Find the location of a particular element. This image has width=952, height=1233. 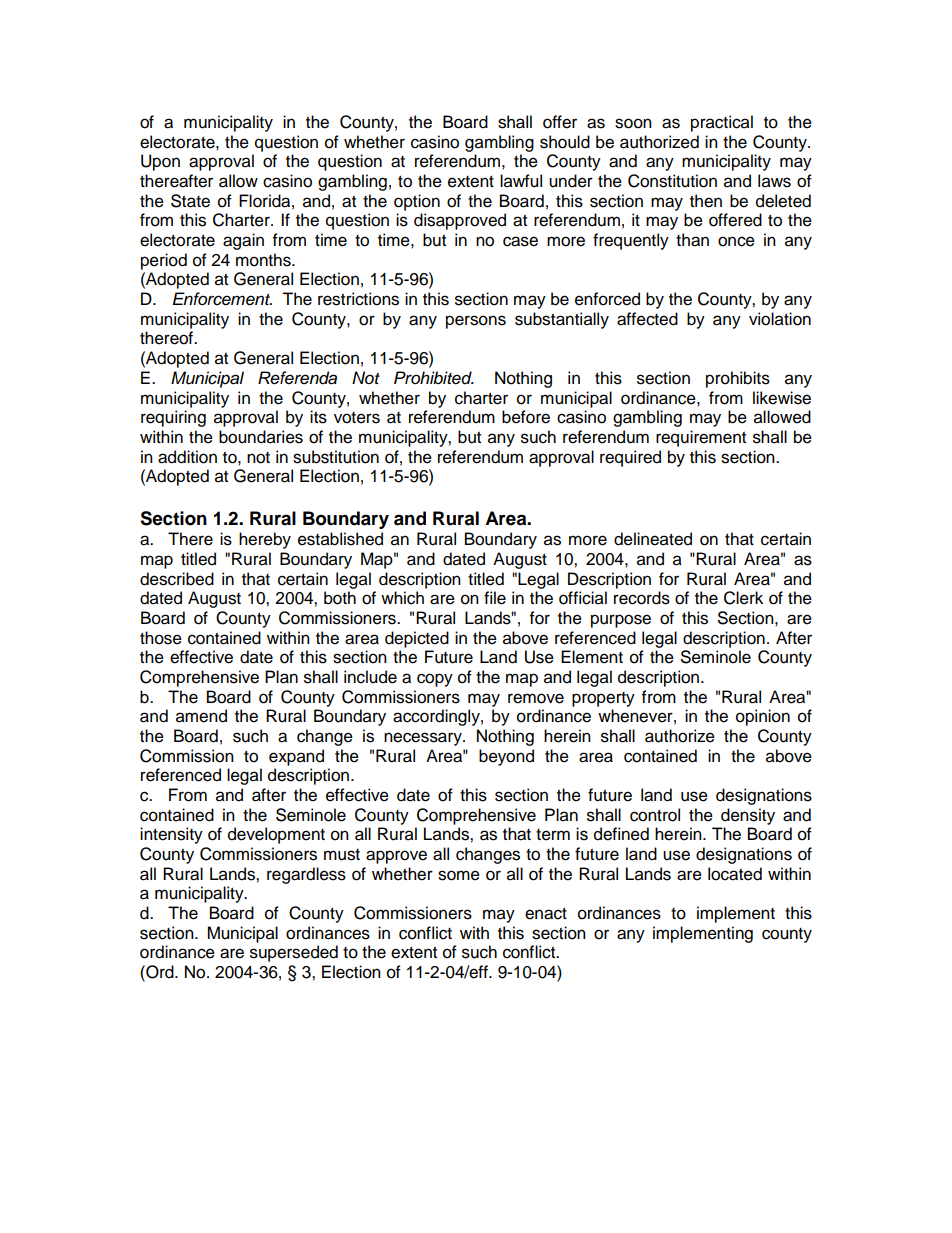

Upon is located at coordinates (160, 162).
